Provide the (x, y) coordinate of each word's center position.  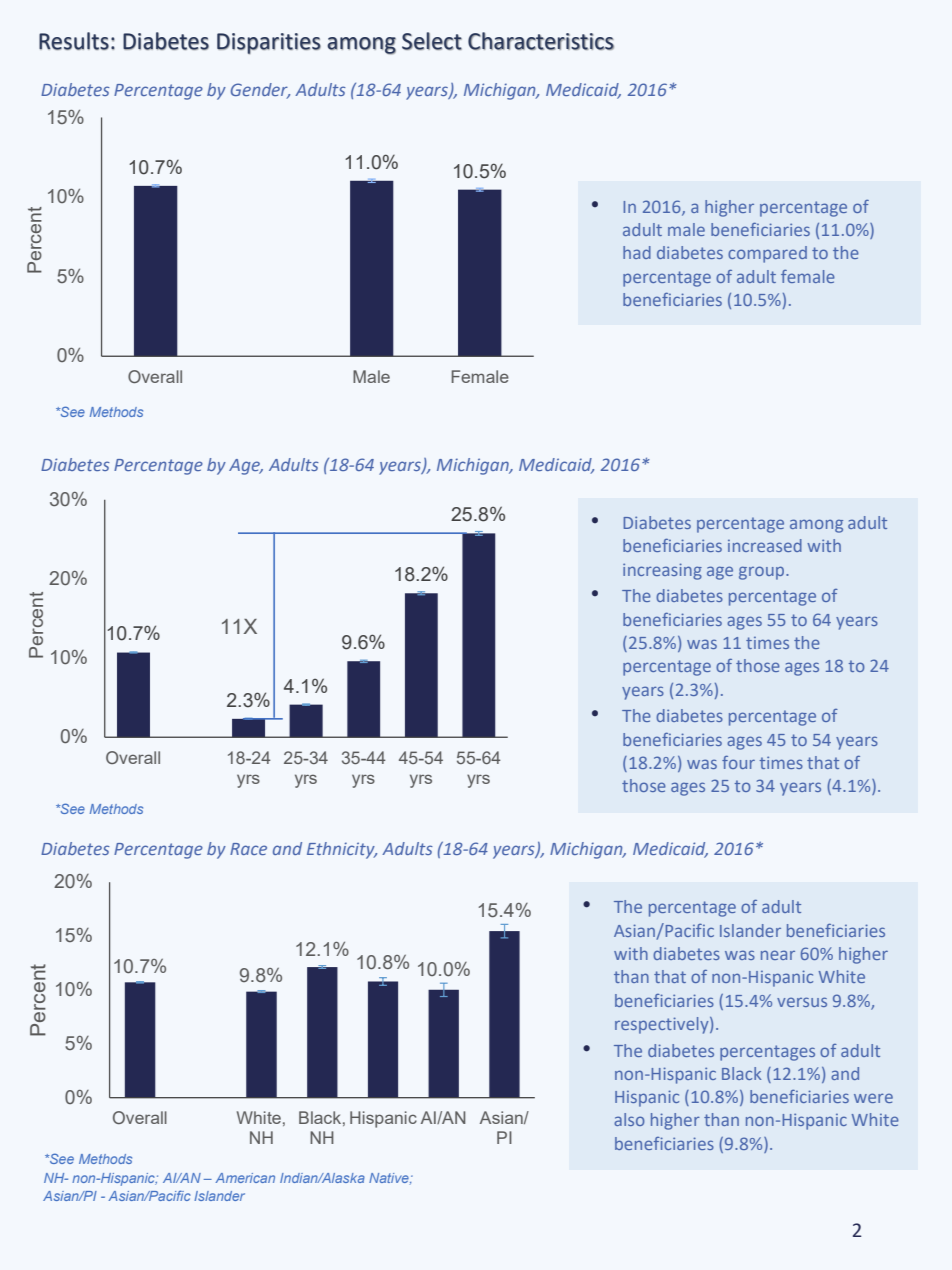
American (245, 1178)
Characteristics (541, 41)
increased (765, 545)
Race (248, 849)
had (637, 252)
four (738, 762)
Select (432, 41)
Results (74, 41)
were (873, 1098)
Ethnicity (342, 850)
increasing (662, 571)
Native (390, 1178)
